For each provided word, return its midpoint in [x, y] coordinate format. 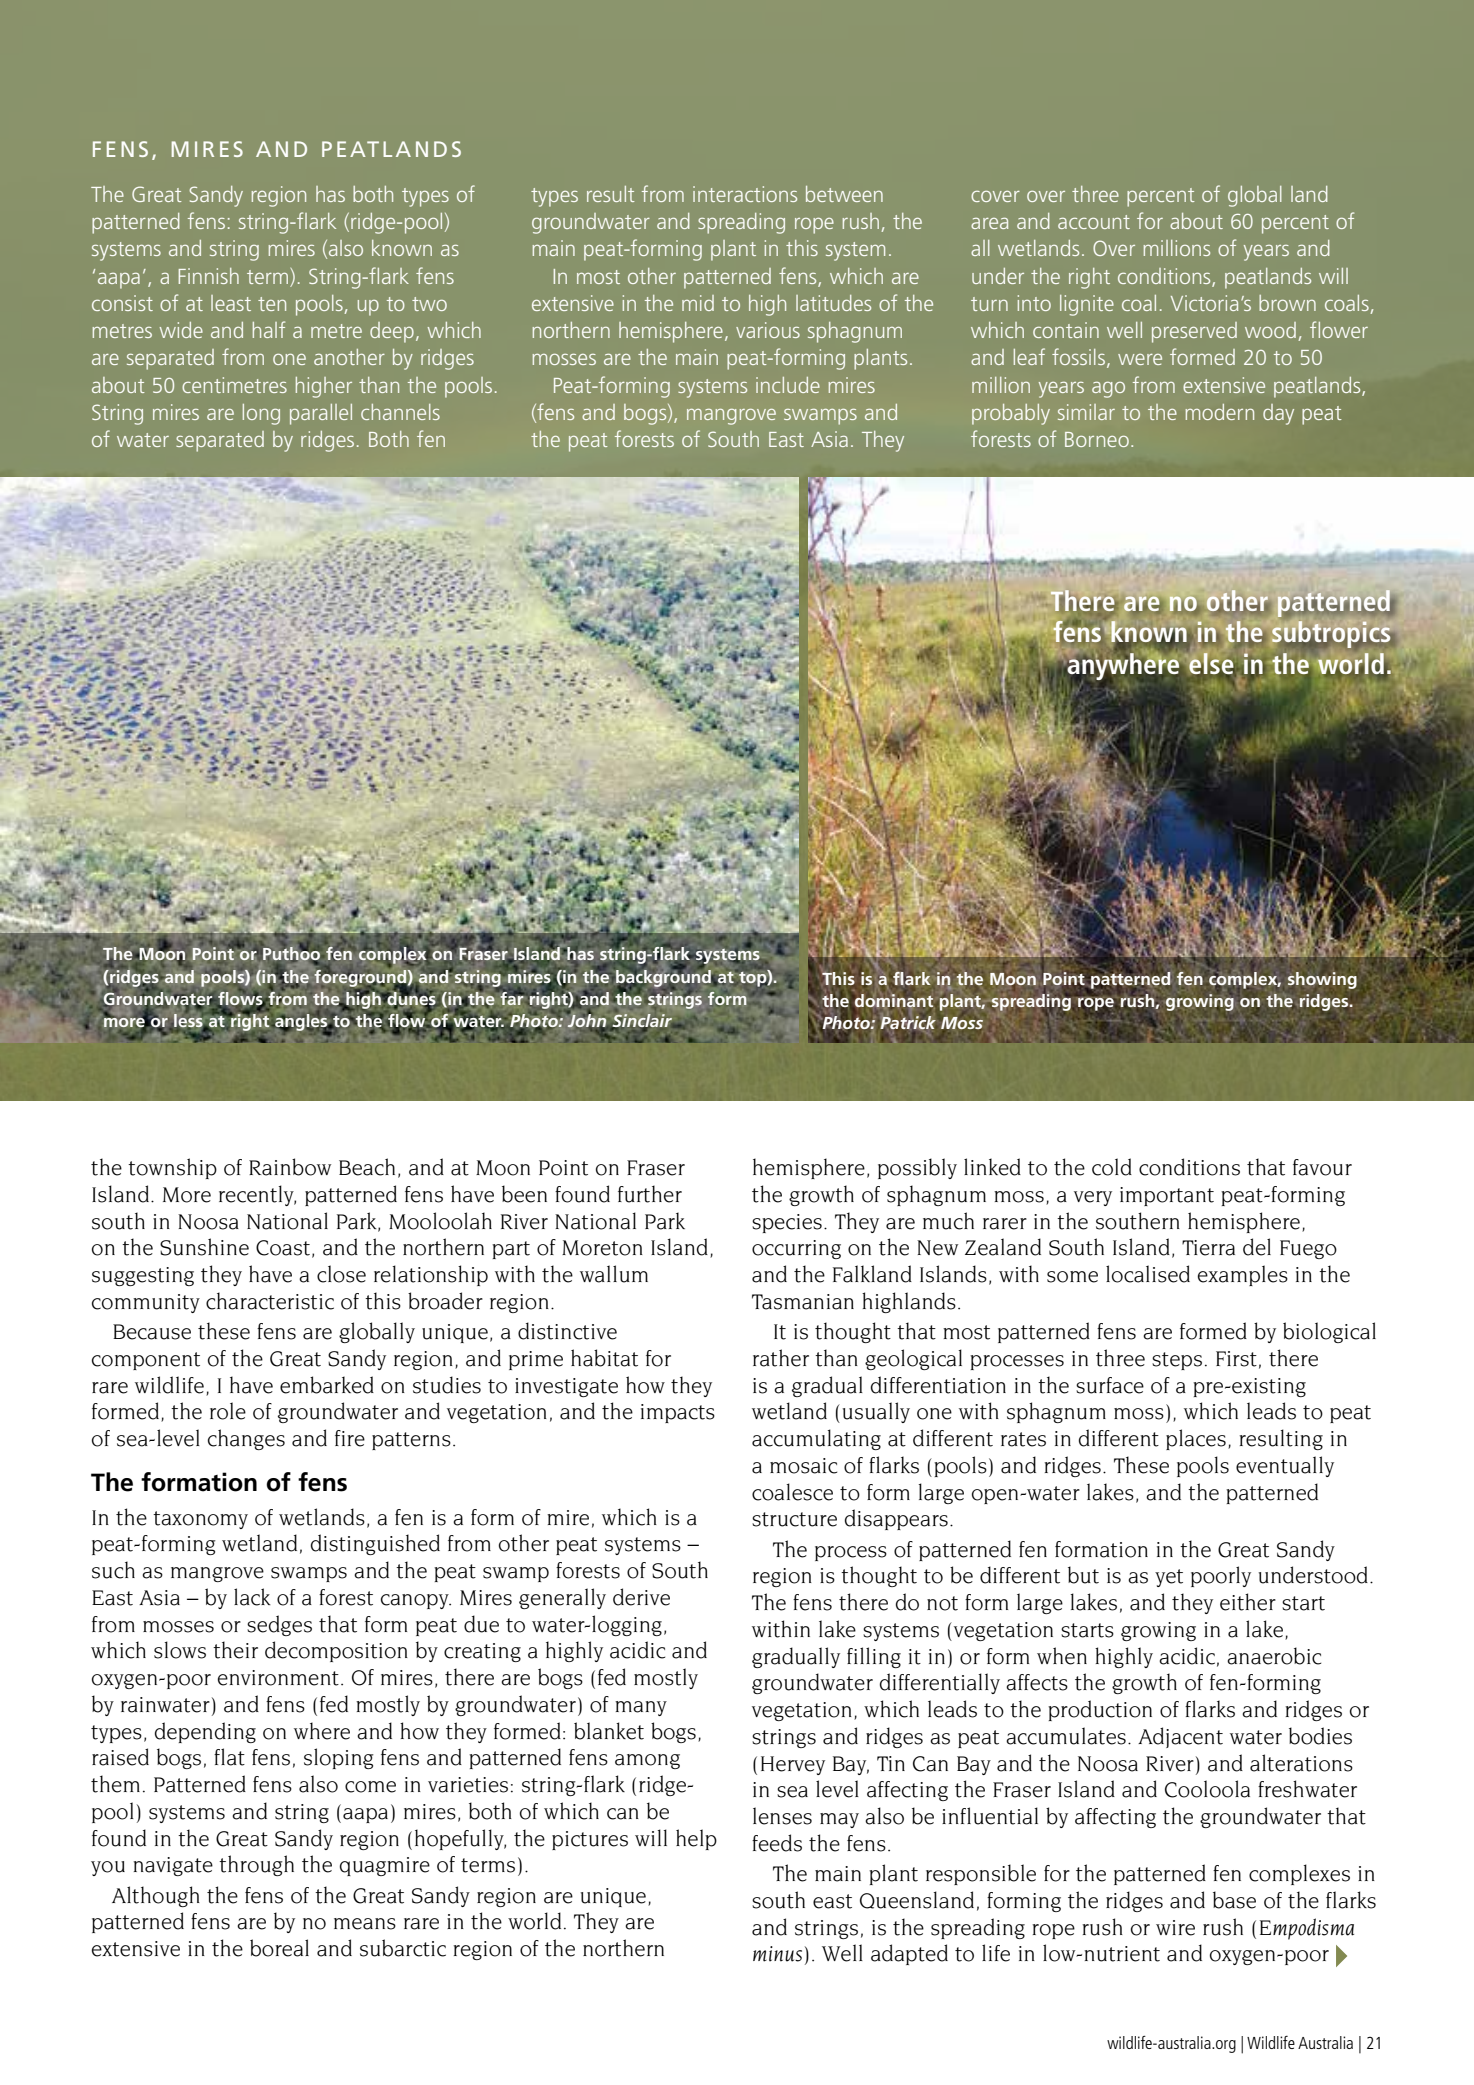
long [261, 414]
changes [246, 1439]
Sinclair [641, 1022]
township [172, 1168]
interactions [745, 194]
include [788, 385]
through [256, 1865]
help [696, 1839]
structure [794, 1519]
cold [1112, 1167]
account [1094, 222]
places [1196, 1439]
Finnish [209, 276]
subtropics [1331, 635]
